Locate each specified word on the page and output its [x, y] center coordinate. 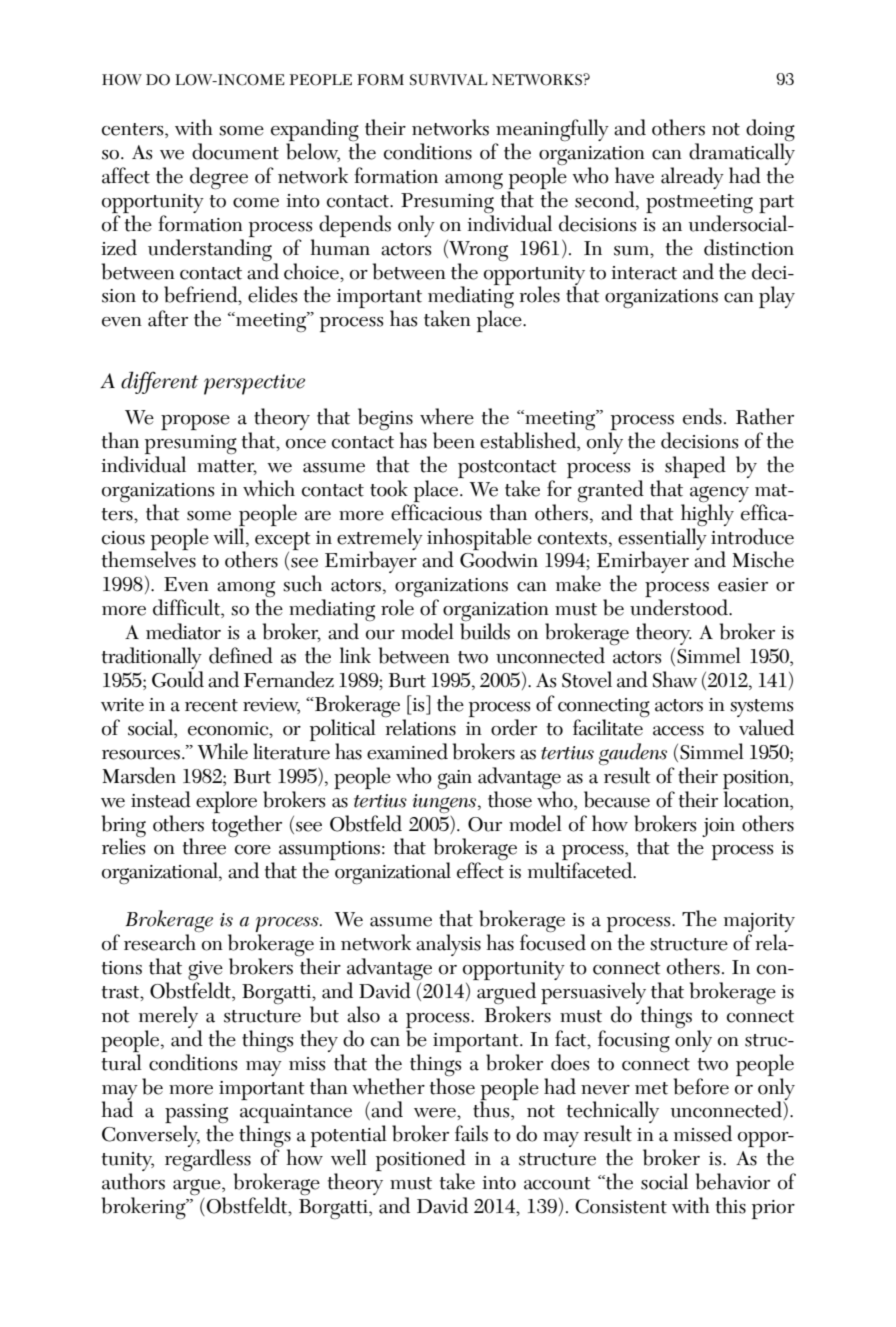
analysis [448, 945]
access [678, 731]
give [205, 972]
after [168, 318]
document [235, 151]
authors [133, 1181]
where [447, 416]
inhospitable [479, 540]
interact [644, 273]
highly [707, 515]
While [223, 751]
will [230, 536]
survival [449, 80]
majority [759, 924]
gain [455, 779]
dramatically [742, 155]
